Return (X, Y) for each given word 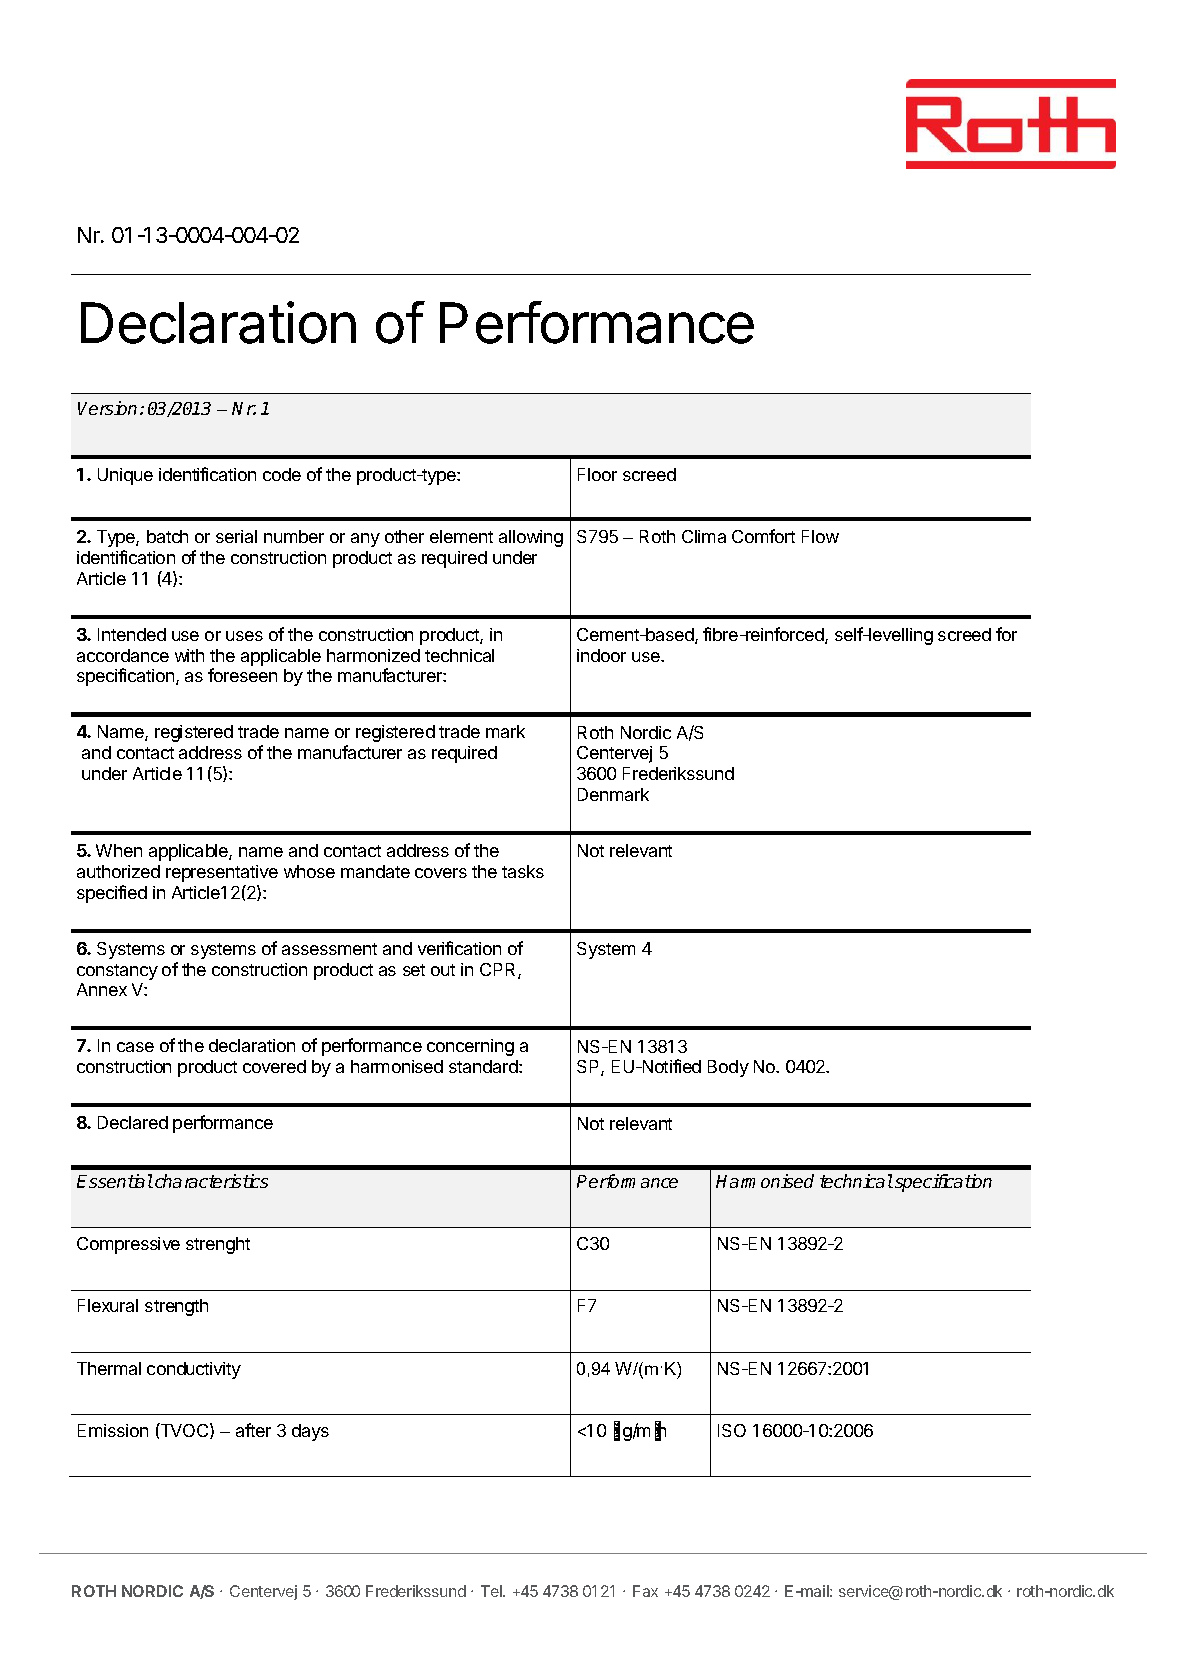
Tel (492, 1591)
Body (728, 1068)
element (461, 536)
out (443, 970)
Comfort (763, 536)
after (253, 1430)
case (135, 1047)
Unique (125, 476)
